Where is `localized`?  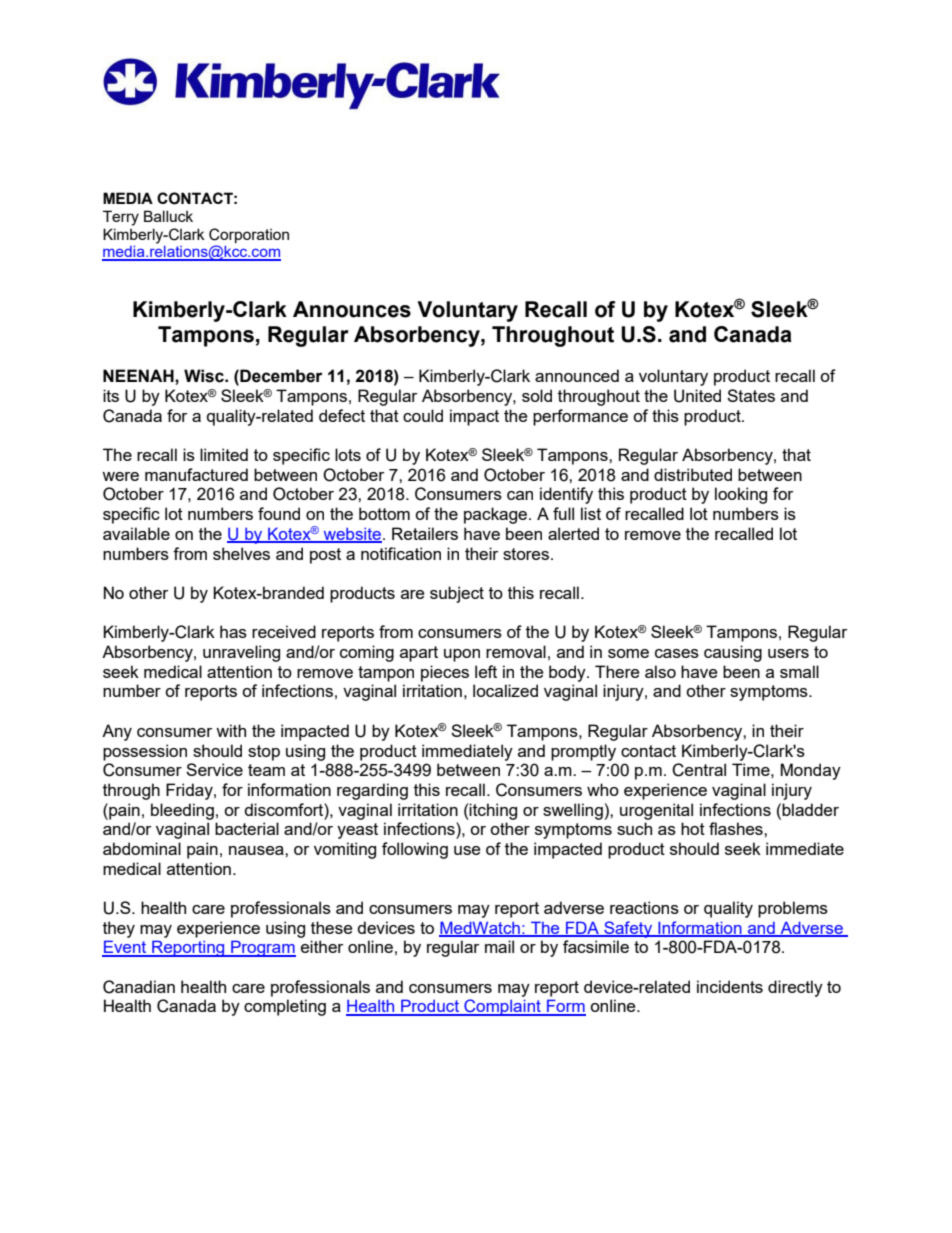 localized is located at coordinates (505, 690).
